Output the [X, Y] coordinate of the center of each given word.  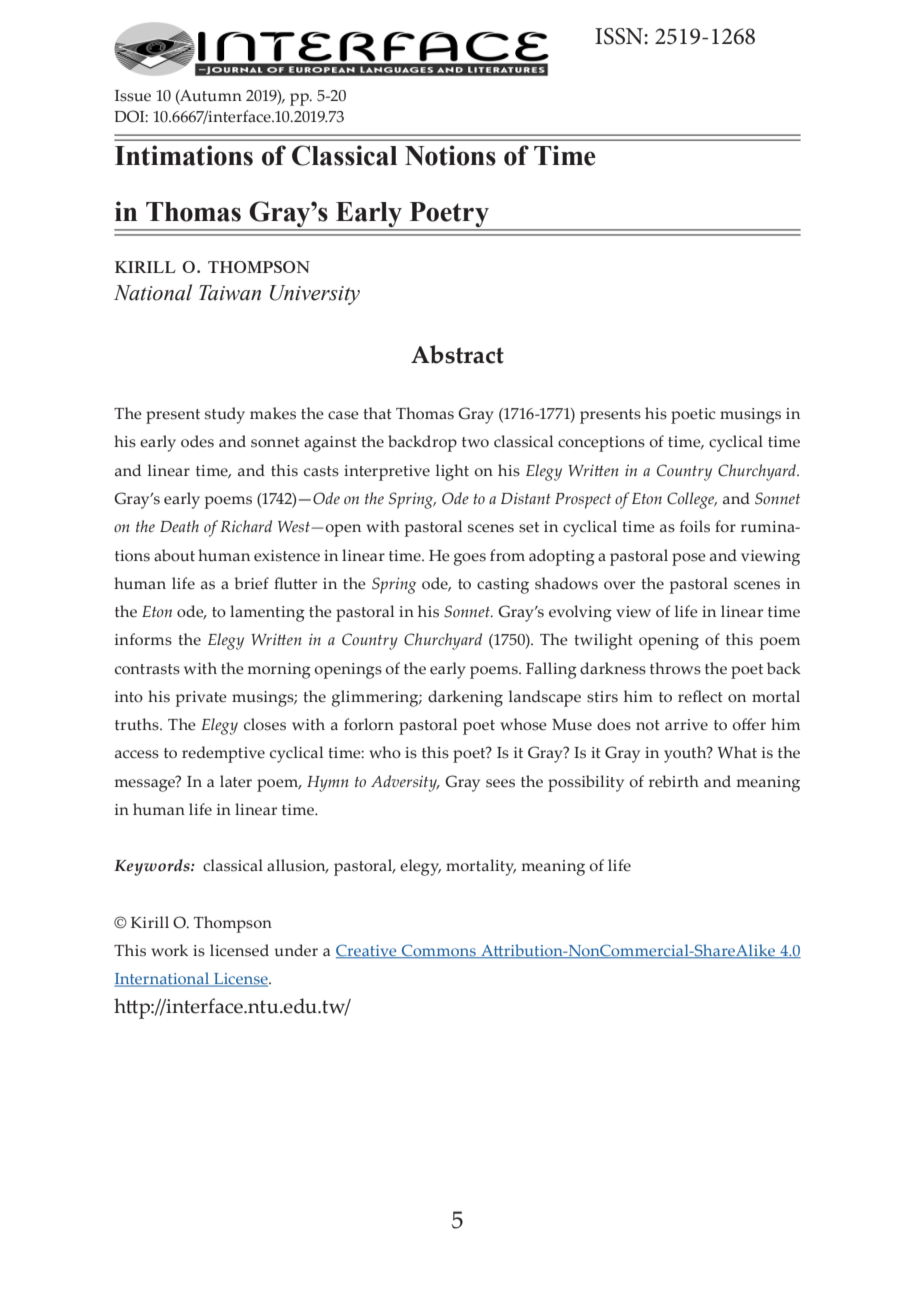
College [692, 500]
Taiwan [230, 293]
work [169, 950]
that [377, 413]
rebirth [674, 781]
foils [695, 526]
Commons [439, 951]
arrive [686, 725]
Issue [133, 96]
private [201, 699]
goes [470, 559]
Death [179, 526]
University [315, 295]
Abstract [457, 354]
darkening [465, 698]
